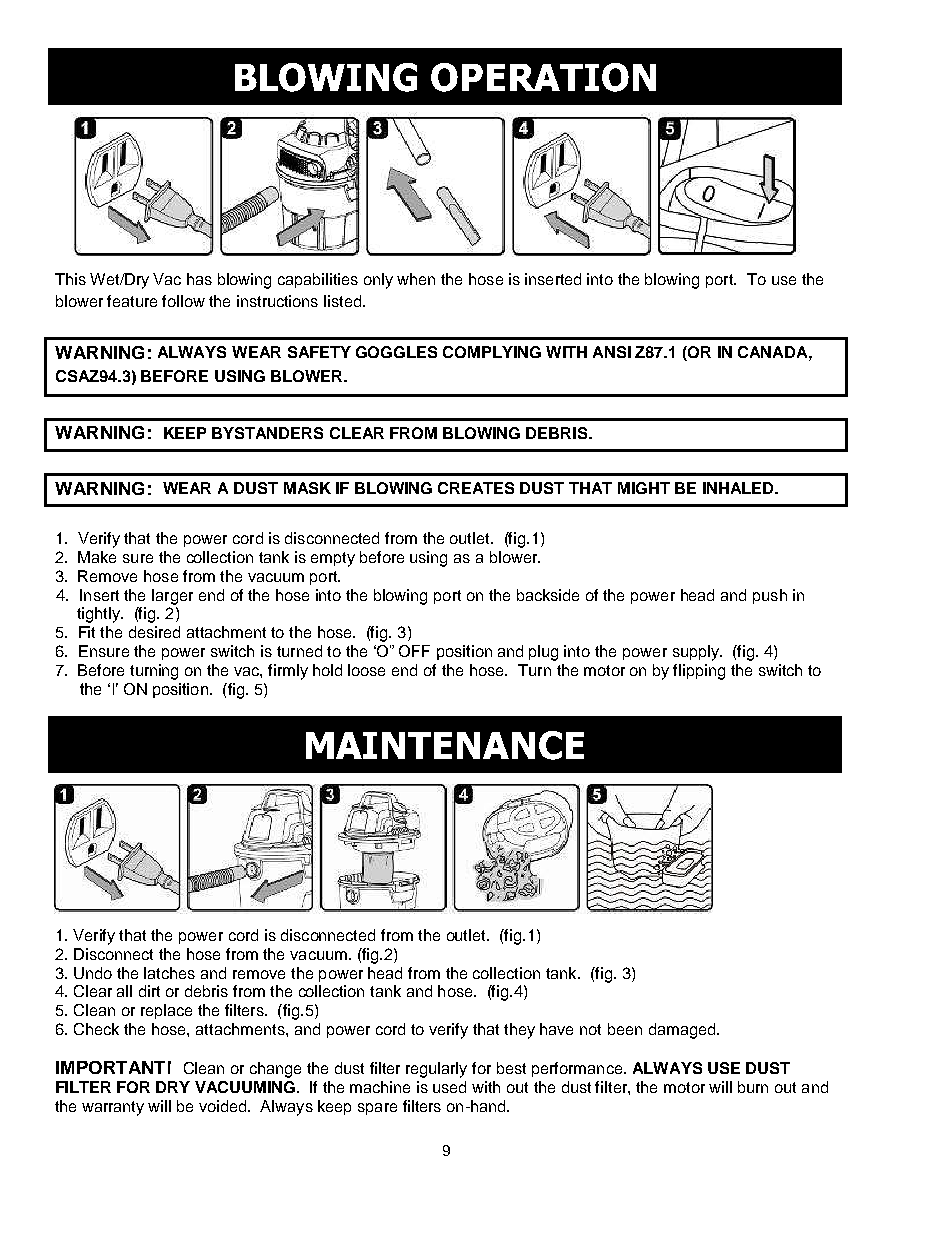  Describe the element at coordinates (697, 653) in the screenshot. I see `supply` at that location.
